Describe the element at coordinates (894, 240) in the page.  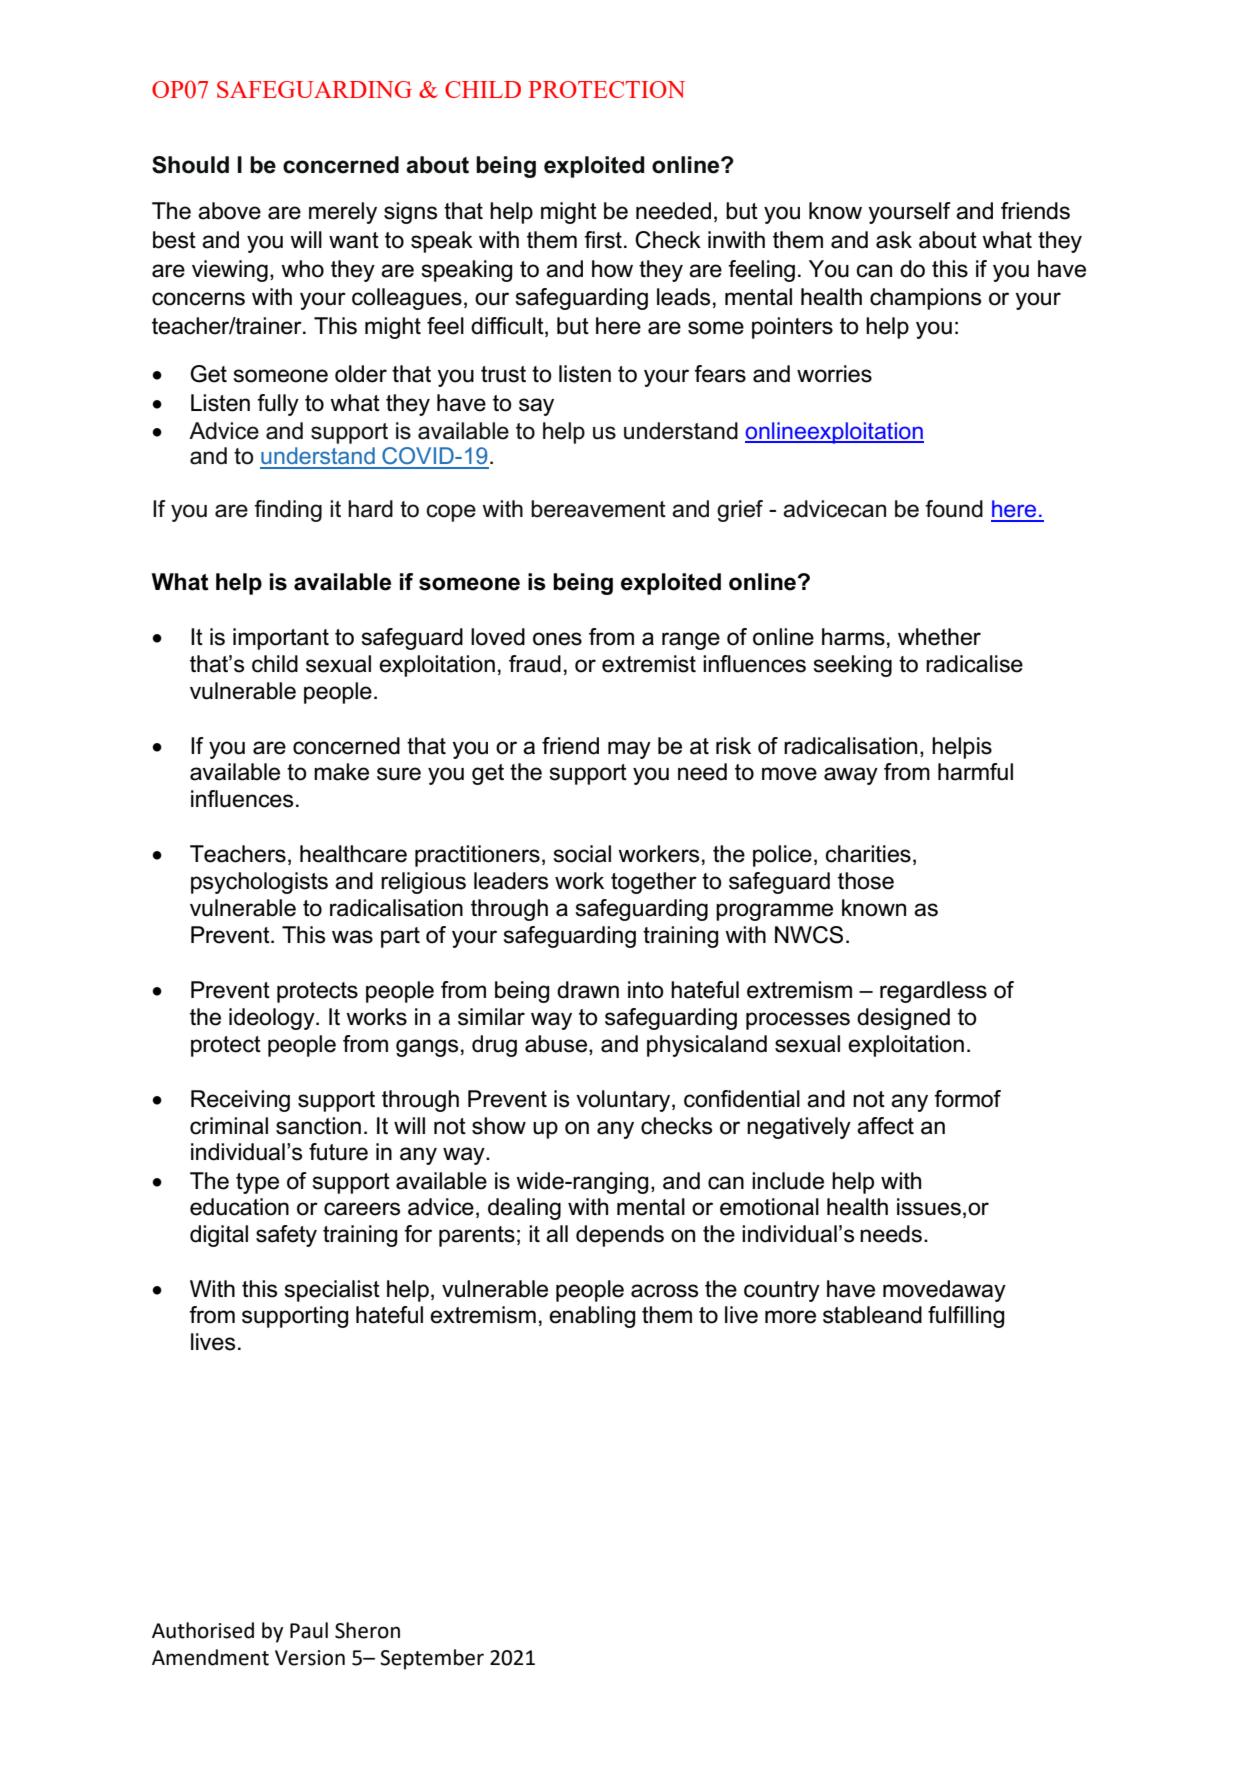
I see `ask` at that location.
